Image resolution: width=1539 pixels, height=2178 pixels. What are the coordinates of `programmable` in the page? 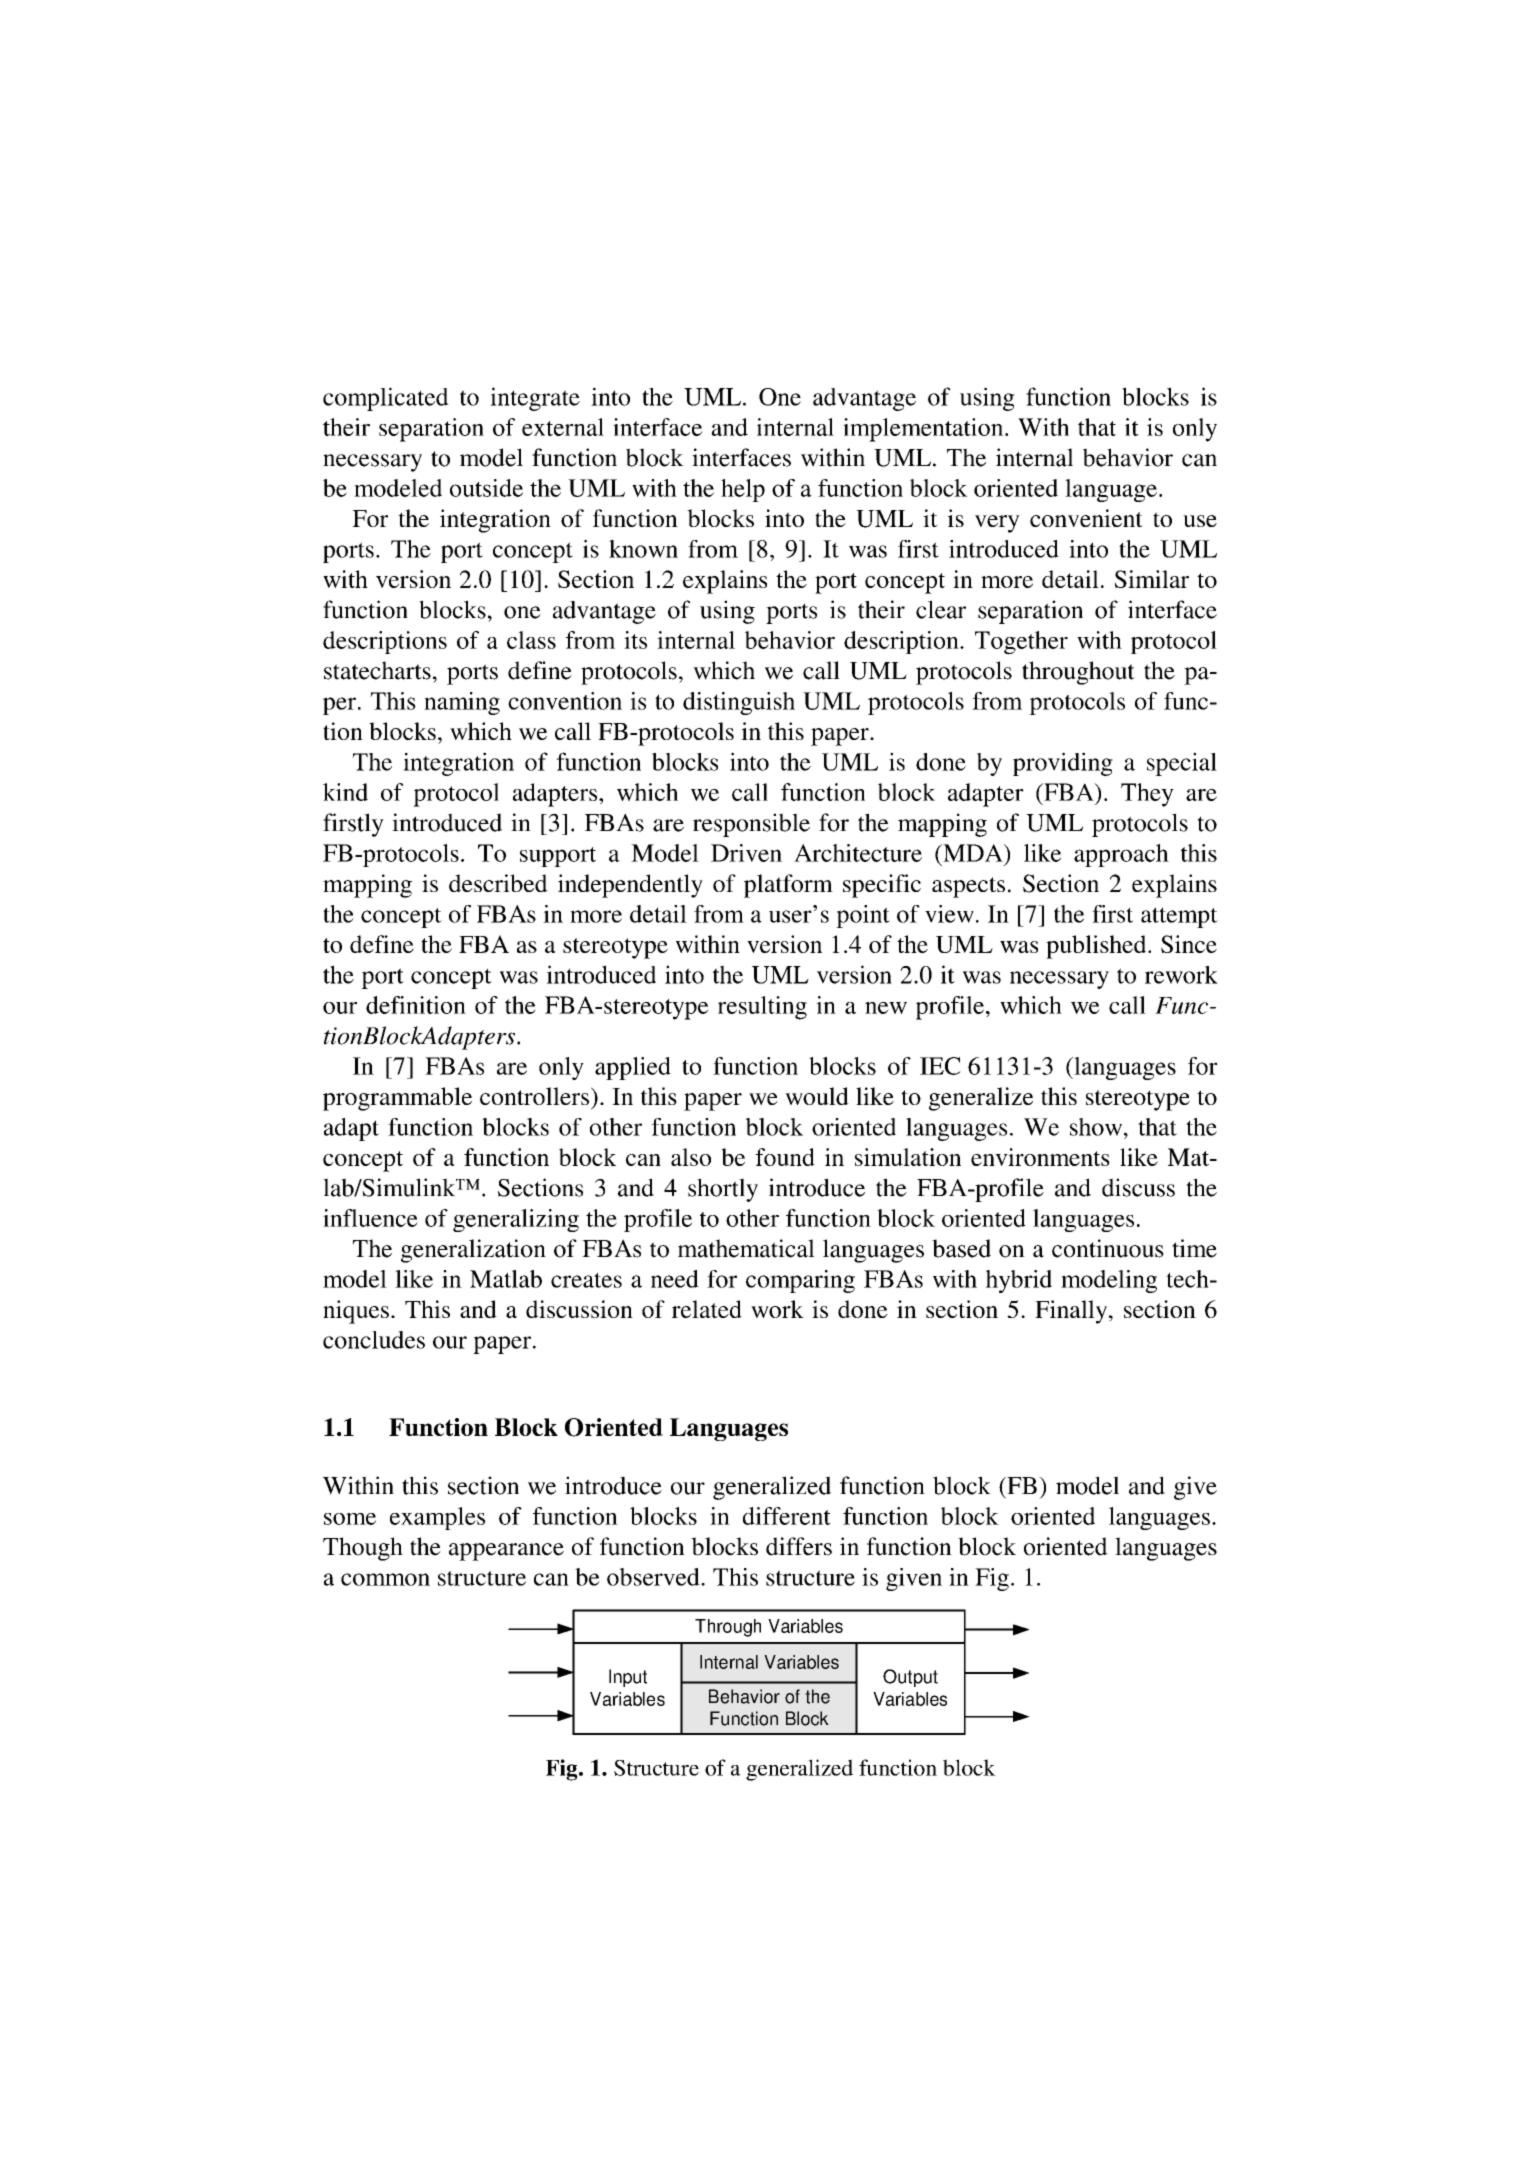 It's located at (397, 1099).
